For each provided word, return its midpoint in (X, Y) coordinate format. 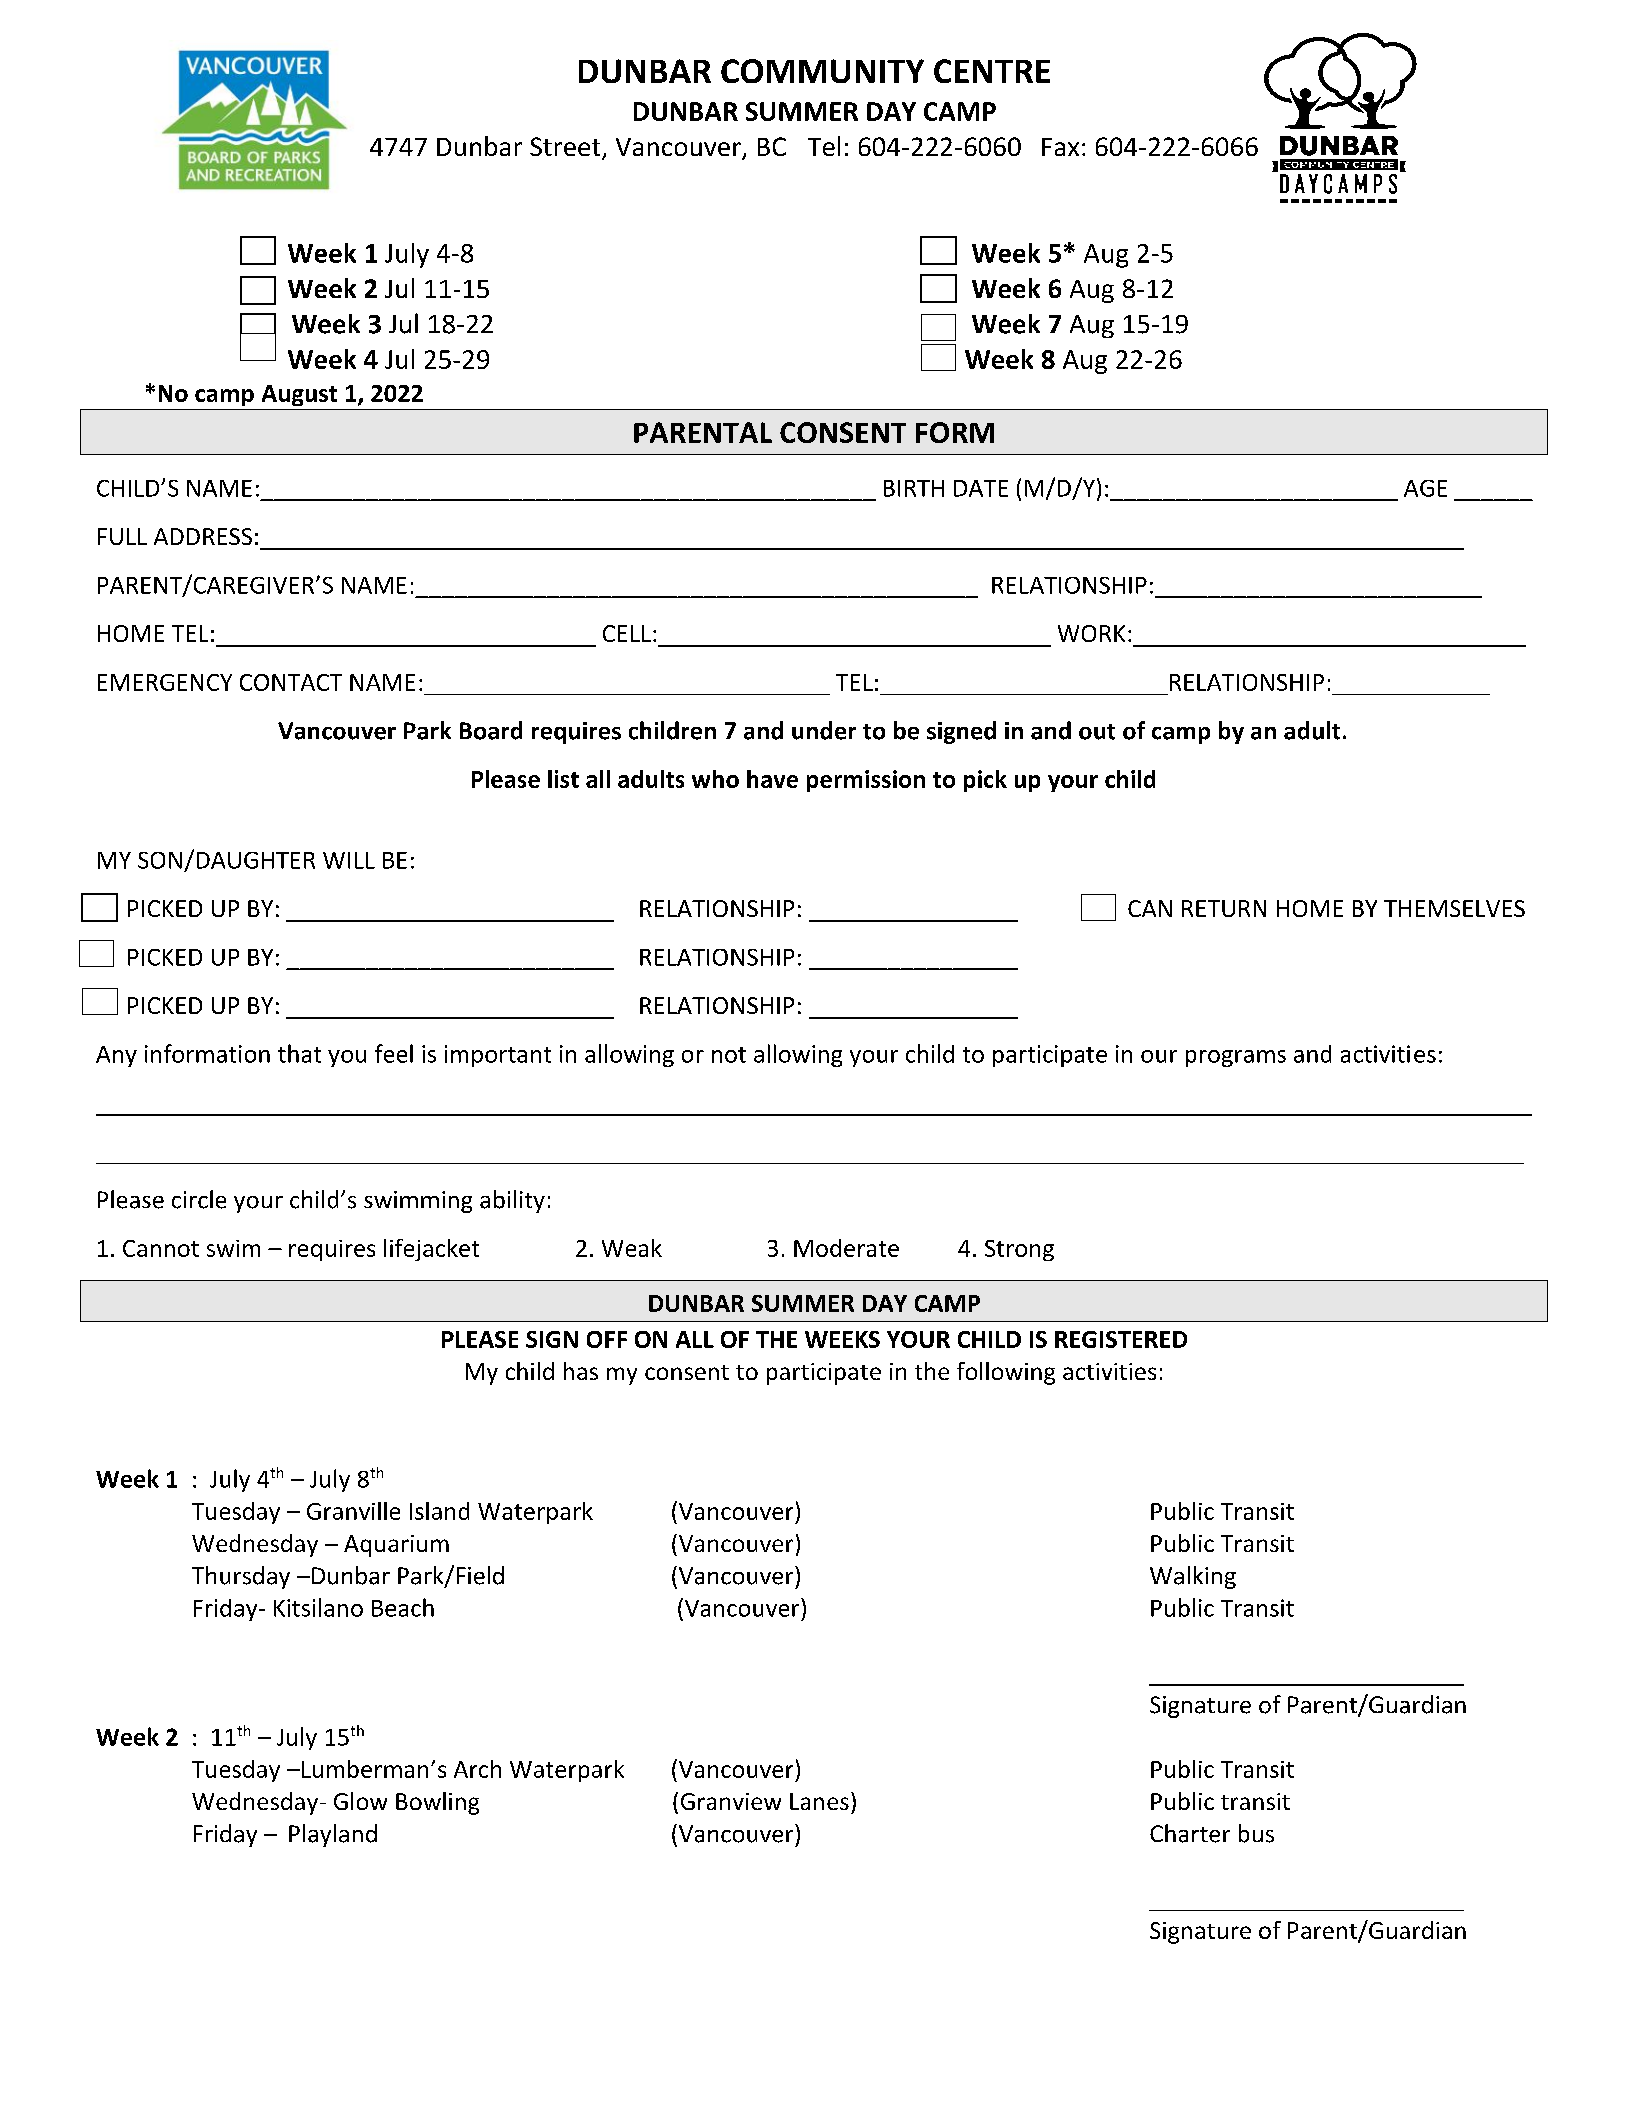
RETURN (1224, 908)
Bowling (437, 1803)
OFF (607, 1339)
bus (1256, 1833)
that (299, 1053)
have (772, 779)
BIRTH (914, 488)
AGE (1425, 488)
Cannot (161, 1248)
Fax (1060, 147)
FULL (122, 536)
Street (566, 148)
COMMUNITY (822, 71)
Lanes (819, 1801)
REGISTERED (1121, 1339)
